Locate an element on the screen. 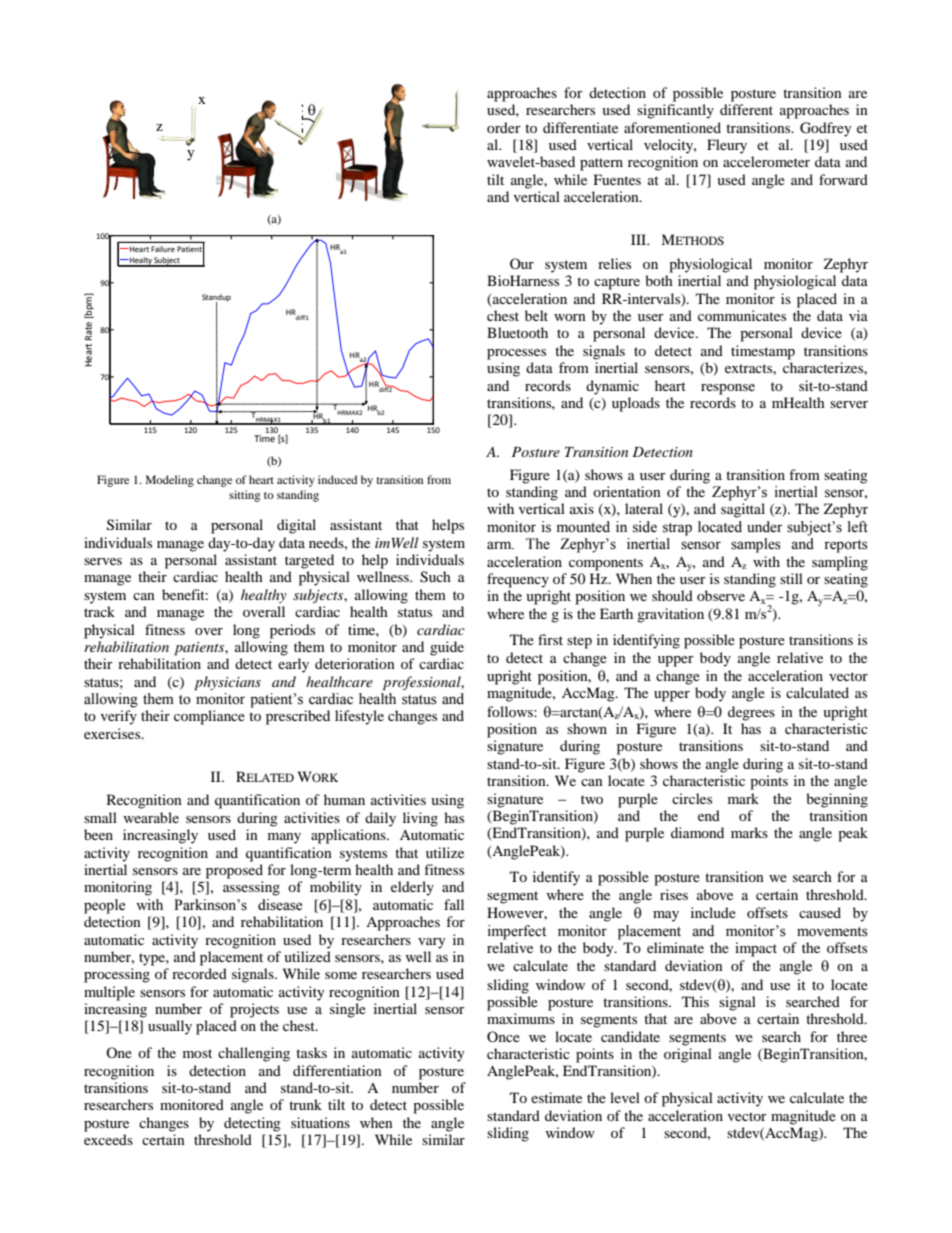 This screenshot has width=952, height=1233. Failure is located at coordinates (163, 249).
